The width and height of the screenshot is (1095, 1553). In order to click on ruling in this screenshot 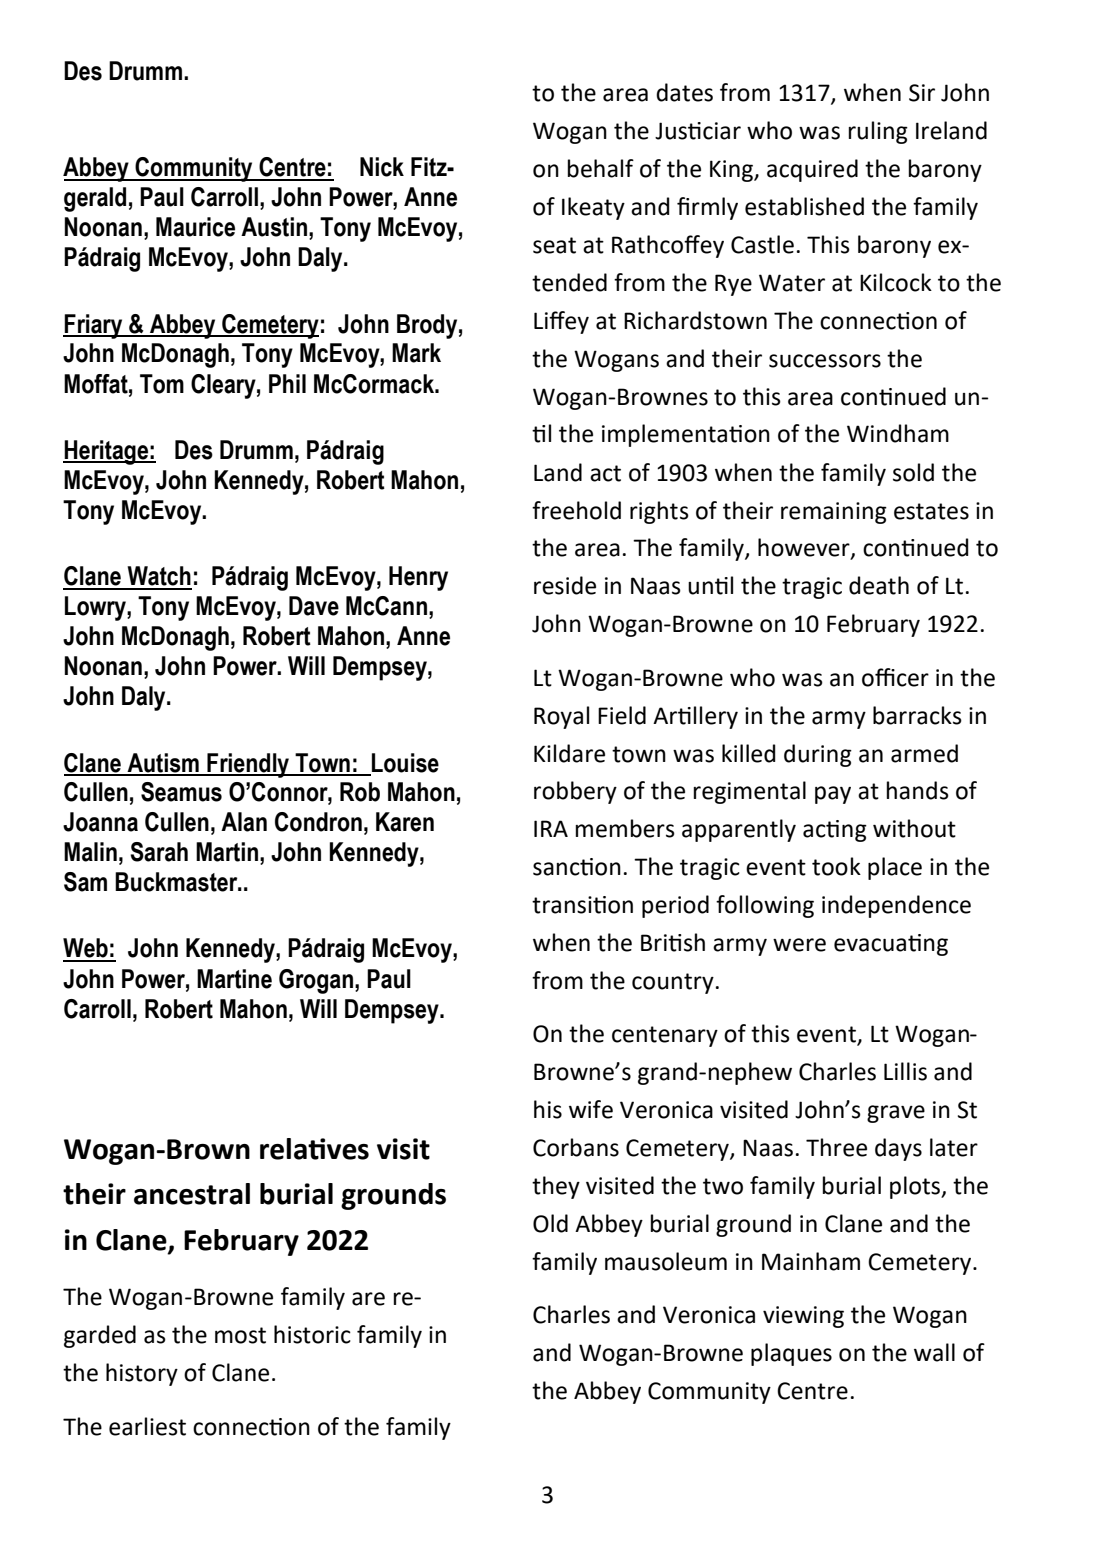, I will do `click(878, 132)`.
